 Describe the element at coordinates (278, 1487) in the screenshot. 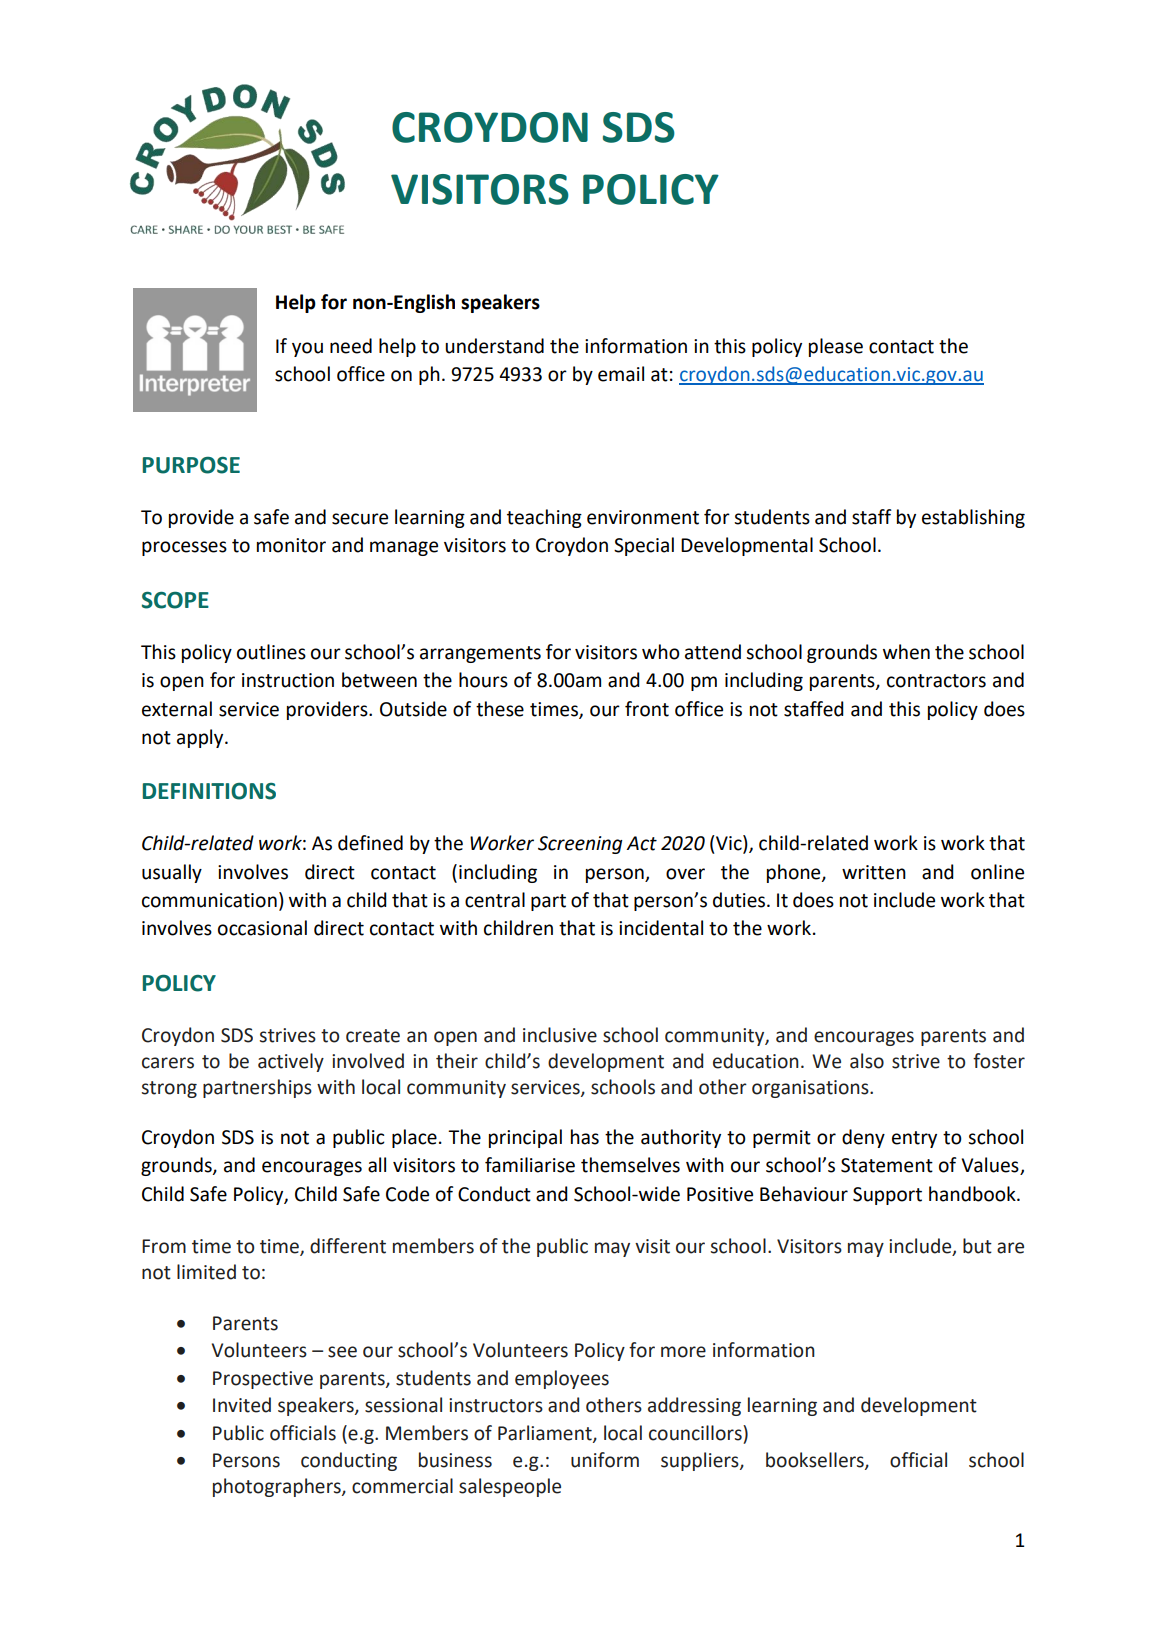

I see `photographers` at that location.
